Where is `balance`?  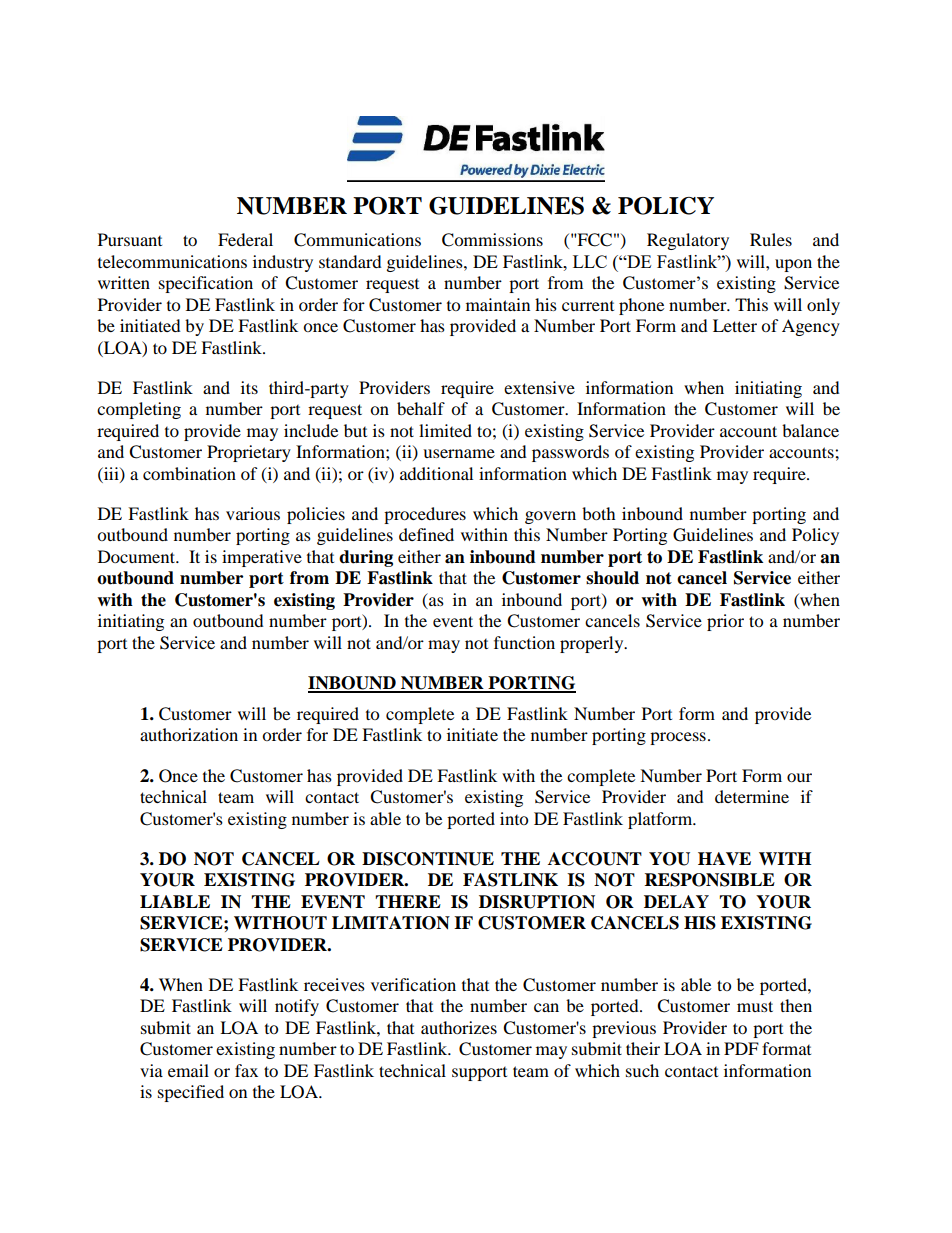 balance is located at coordinates (810, 430).
